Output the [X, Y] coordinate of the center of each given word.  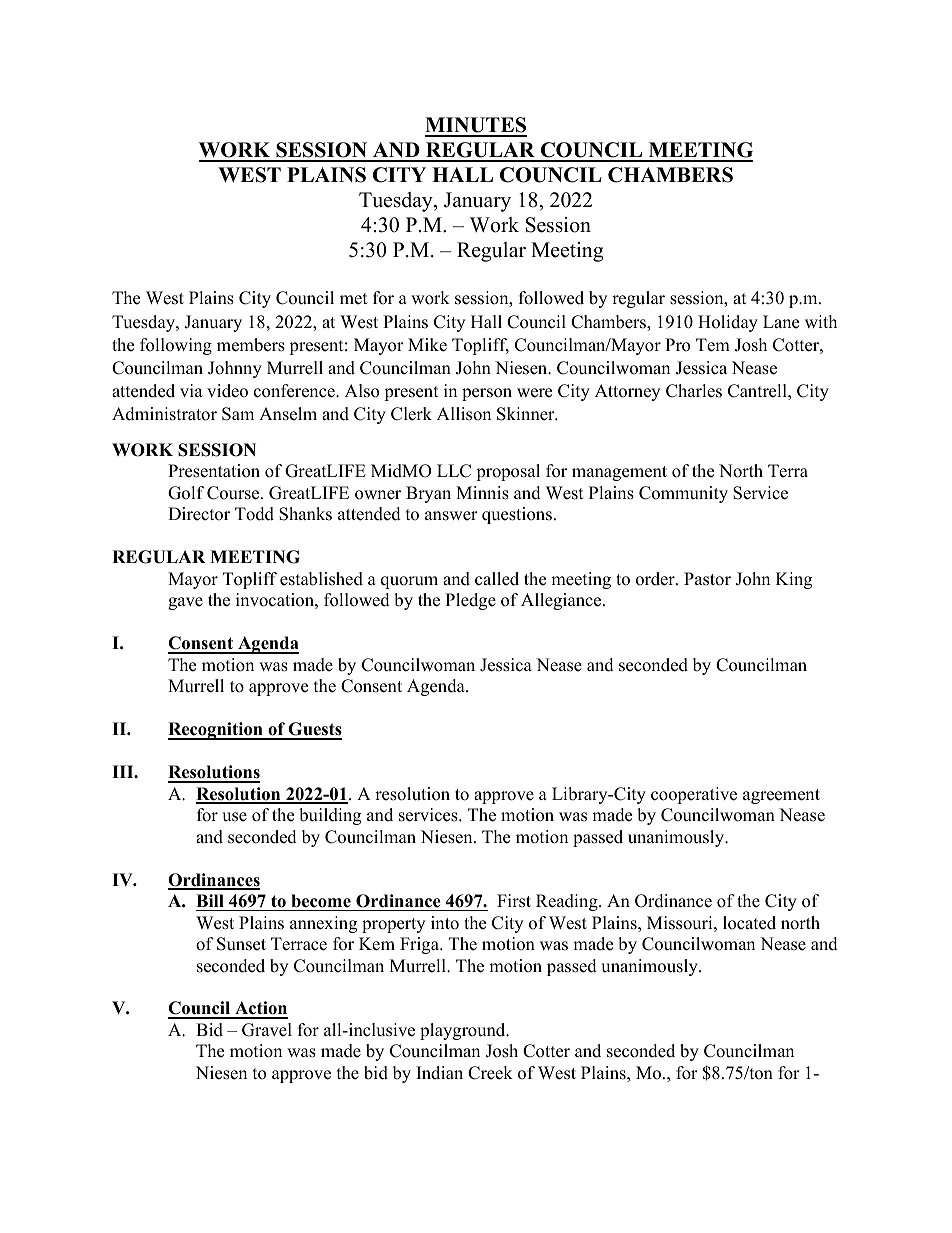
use [234, 817]
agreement [781, 796]
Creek [490, 1073]
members [251, 345]
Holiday [728, 323]
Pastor [707, 579]
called [497, 579]
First [514, 901]
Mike [427, 345]
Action [260, 1009]
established [321, 579]
